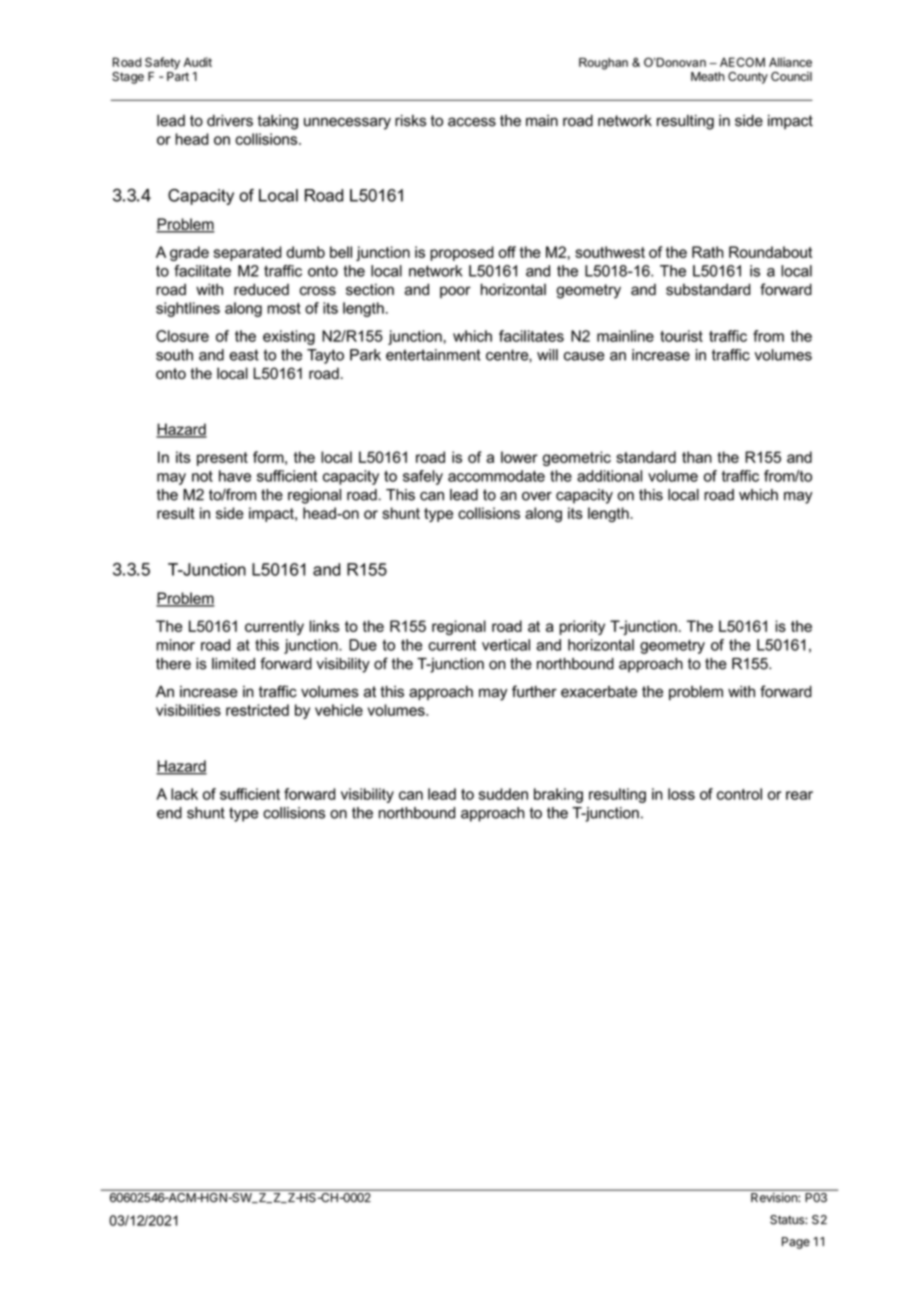  Describe the element at coordinates (599, 692) in the screenshot. I see `exacerbate` at that location.
